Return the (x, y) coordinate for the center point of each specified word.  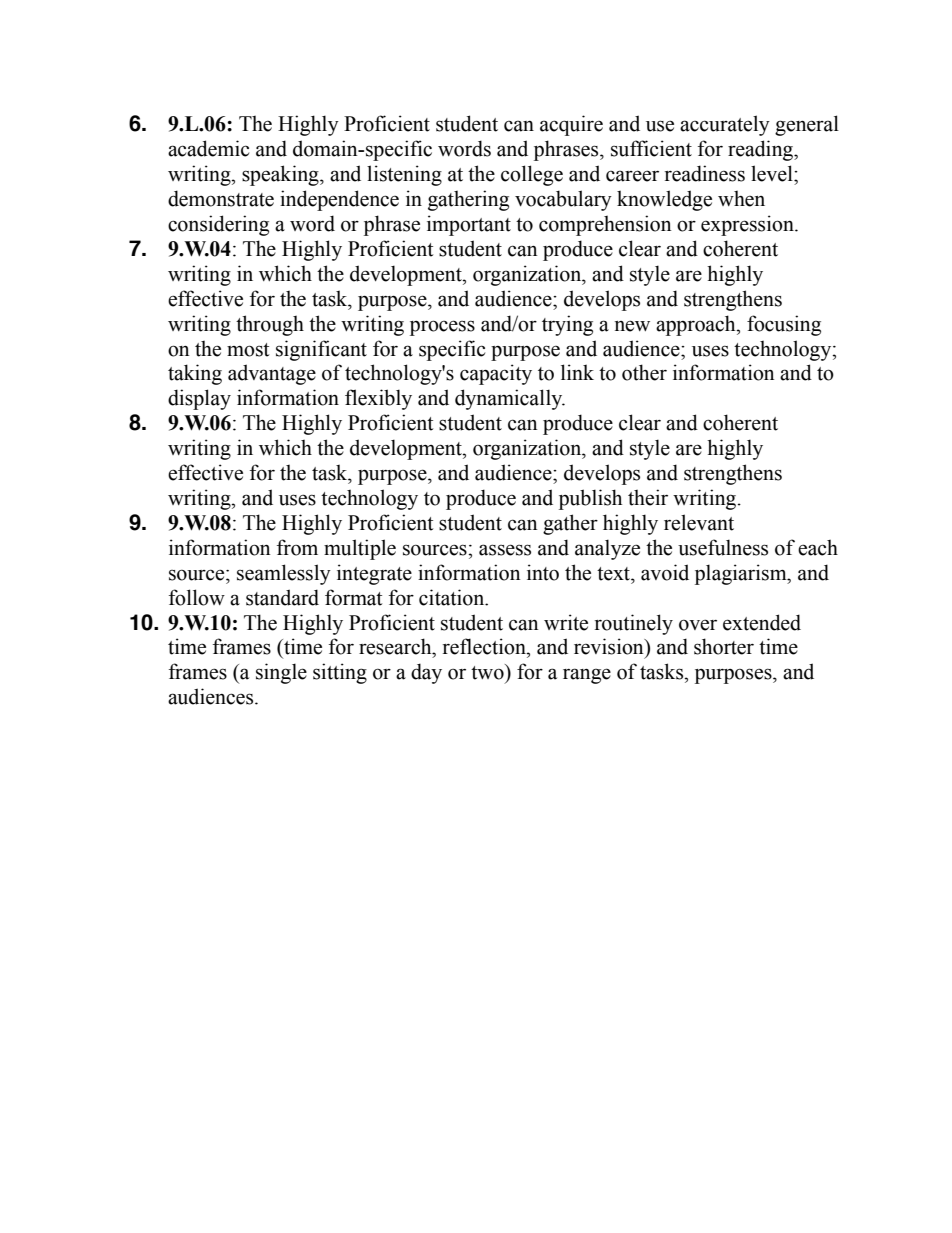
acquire (571, 125)
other (644, 372)
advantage (272, 374)
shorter (724, 646)
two (488, 672)
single (281, 673)
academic (208, 148)
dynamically (510, 399)
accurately (725, 125)
